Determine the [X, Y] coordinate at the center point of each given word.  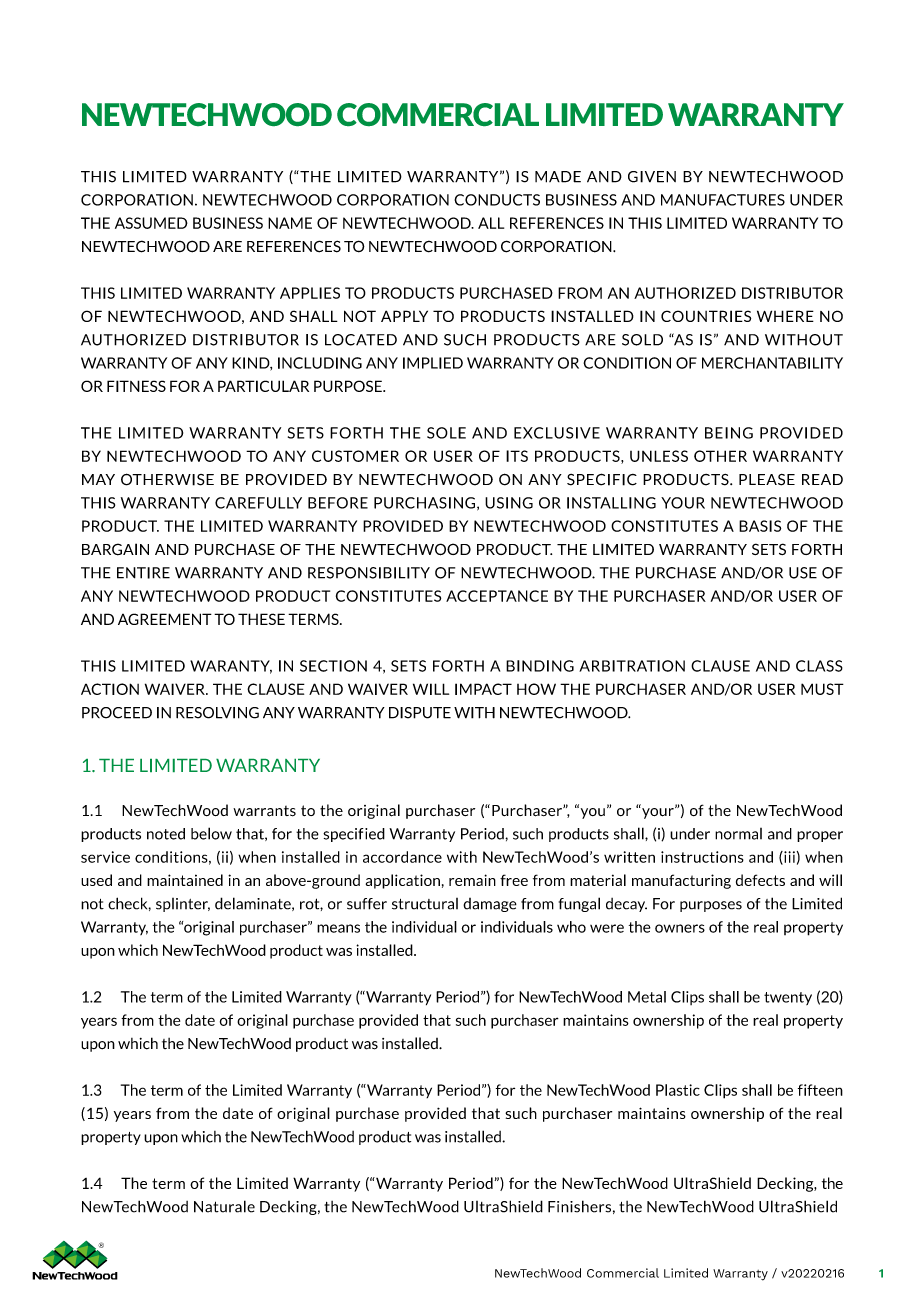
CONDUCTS [497, 200]
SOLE [446, 433]
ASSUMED [151, 223]
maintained [185, 880]
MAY [98, 479]
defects [760, 880]
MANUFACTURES [723, 200]
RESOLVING [217, 713]
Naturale [224, 1206]
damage [490, 905]
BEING [729, 433]
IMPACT [483, 689]
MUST [822, 689]
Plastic [678, 1090]
